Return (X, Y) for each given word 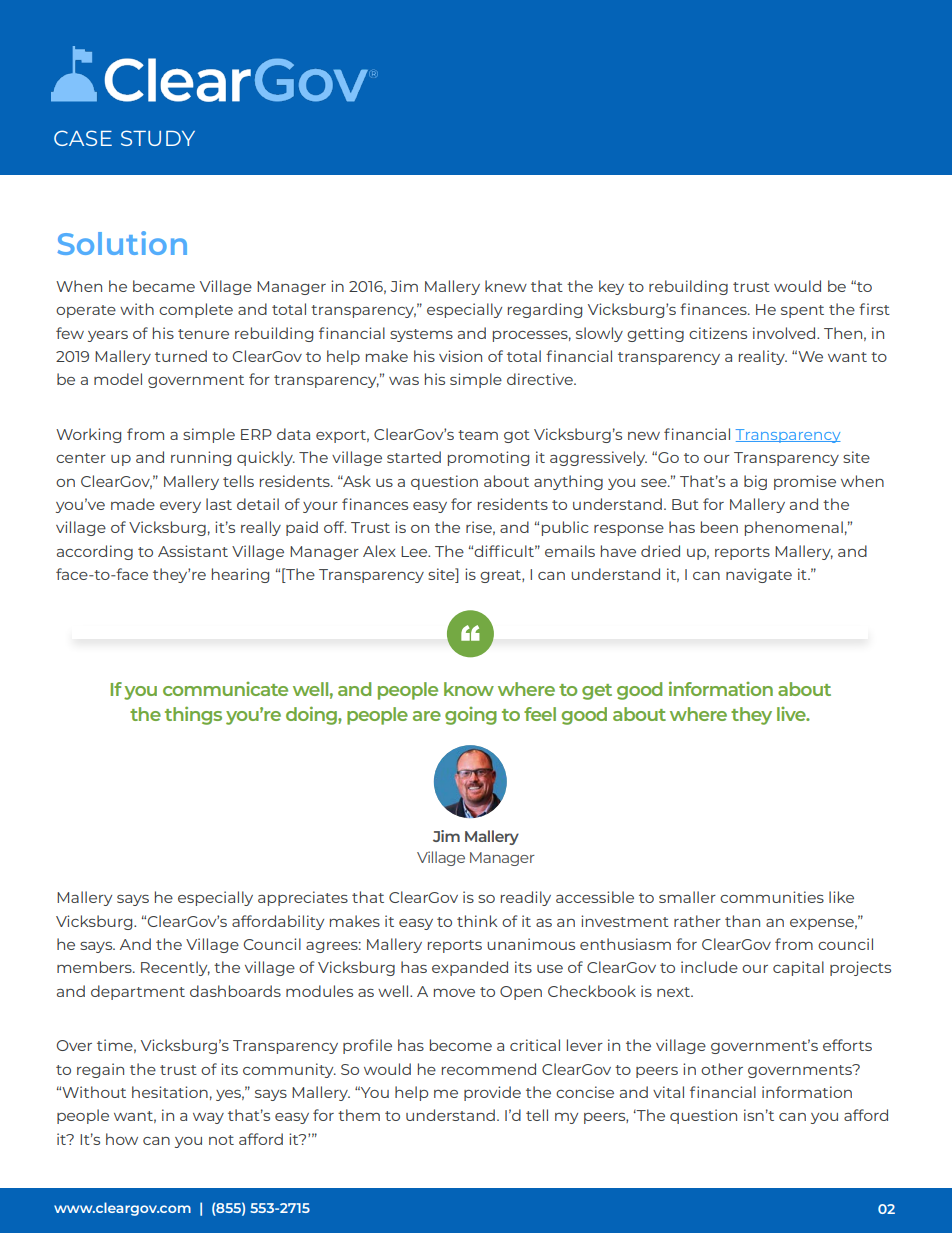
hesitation (170, 1092)
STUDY (158, 138)
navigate (759, 575)
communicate (225, 689)
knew (506, 286)
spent (802, 311)
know (469, 689)
